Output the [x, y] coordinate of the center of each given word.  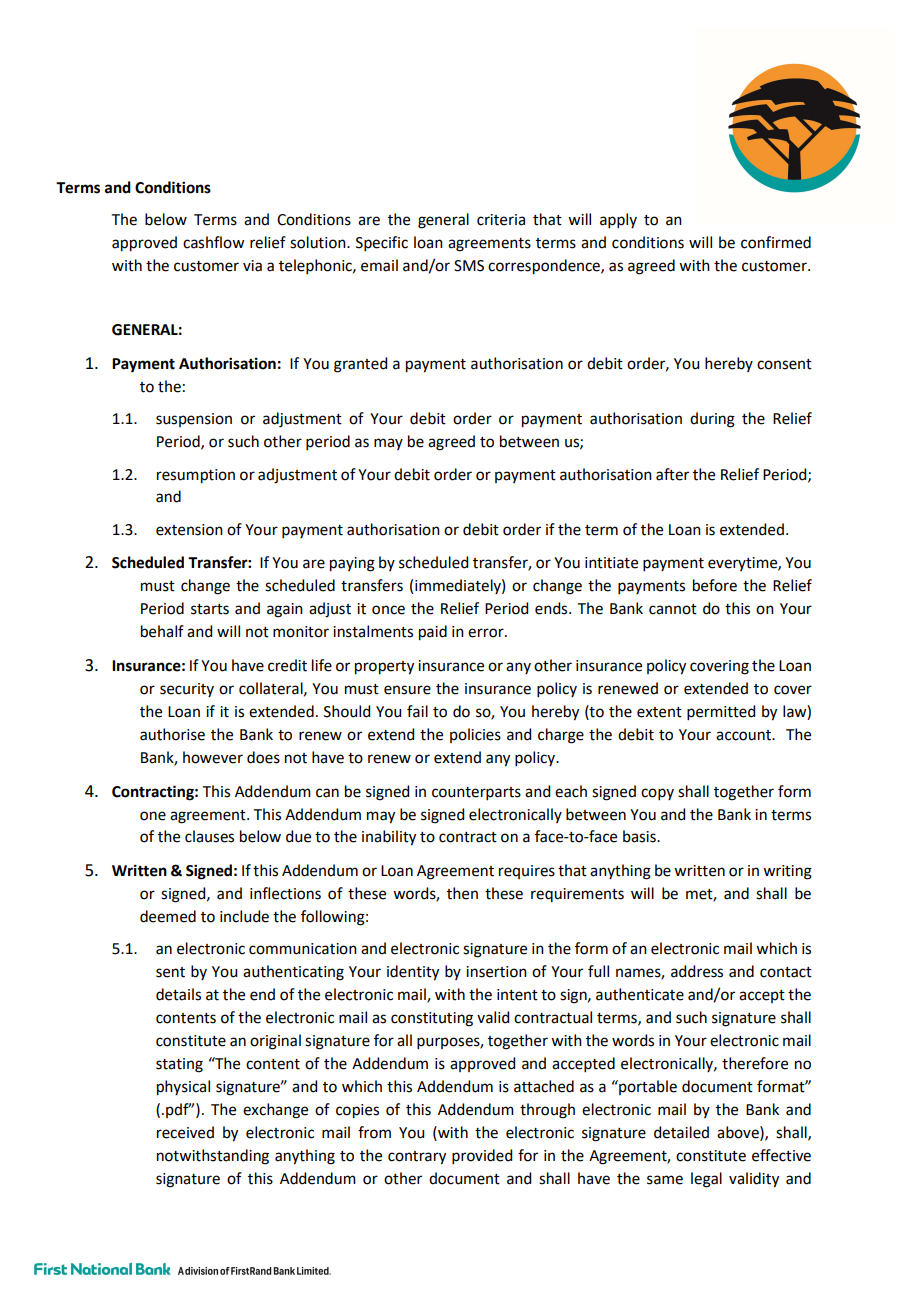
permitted [721, 712]
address [697, 971]
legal [706, 1180]
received [185, 1132]
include [244, 916]
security [187, 690]
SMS [469, 266]
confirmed [776, 242]
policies [475, 735]
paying [352, 564]
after [672, 474]
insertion [496, 972]
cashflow [213, 242]
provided [482, 1156]
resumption [196, 476]
